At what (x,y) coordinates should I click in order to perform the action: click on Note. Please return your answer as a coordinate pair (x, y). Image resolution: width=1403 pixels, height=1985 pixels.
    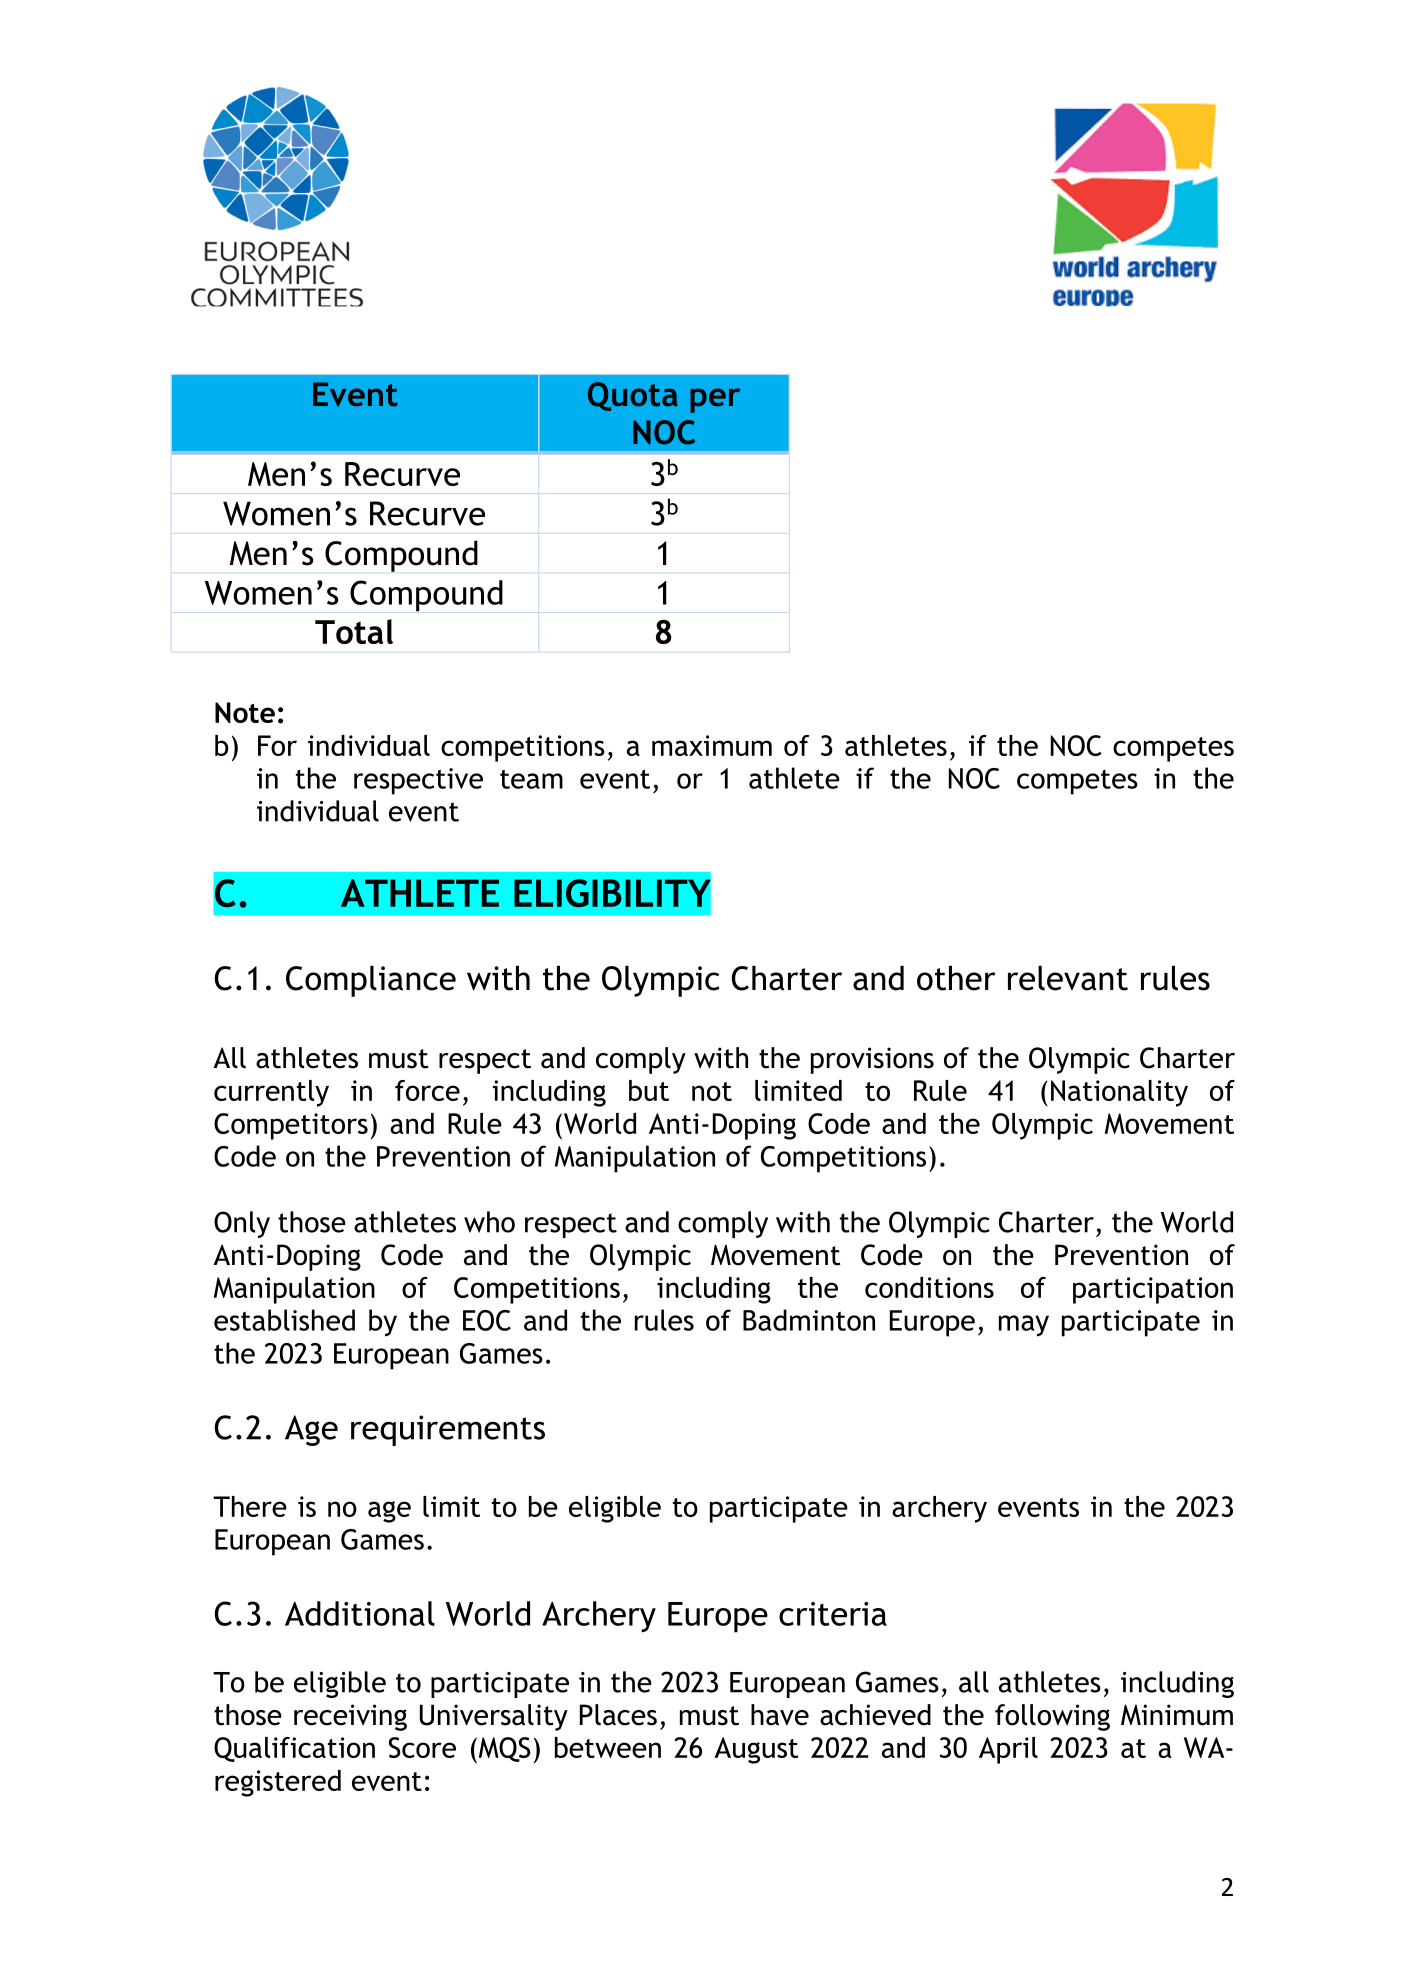
    Looking at the image, I should click on (245, 712).
